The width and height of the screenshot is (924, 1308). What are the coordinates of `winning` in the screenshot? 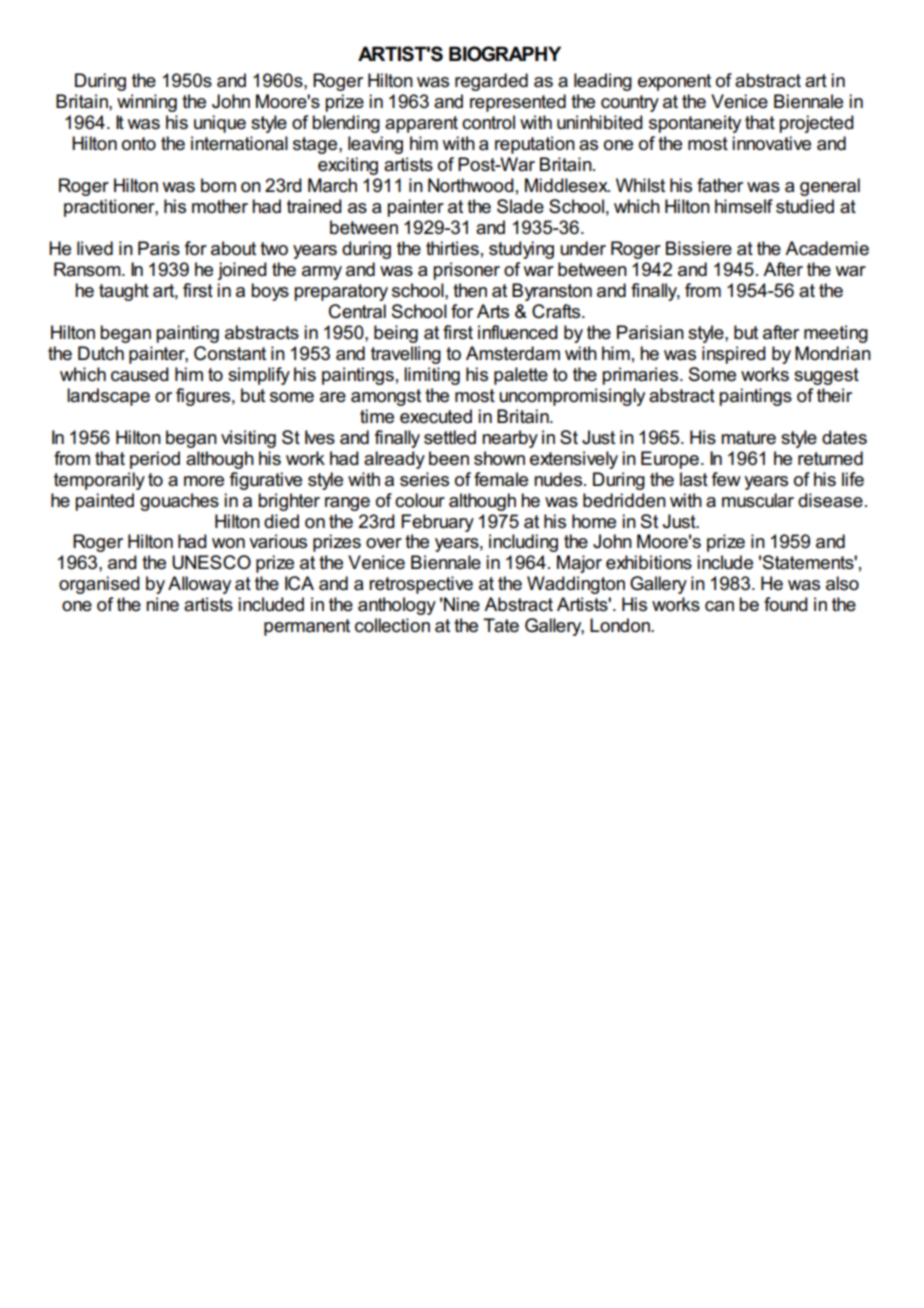 It's located at (147, 103).
